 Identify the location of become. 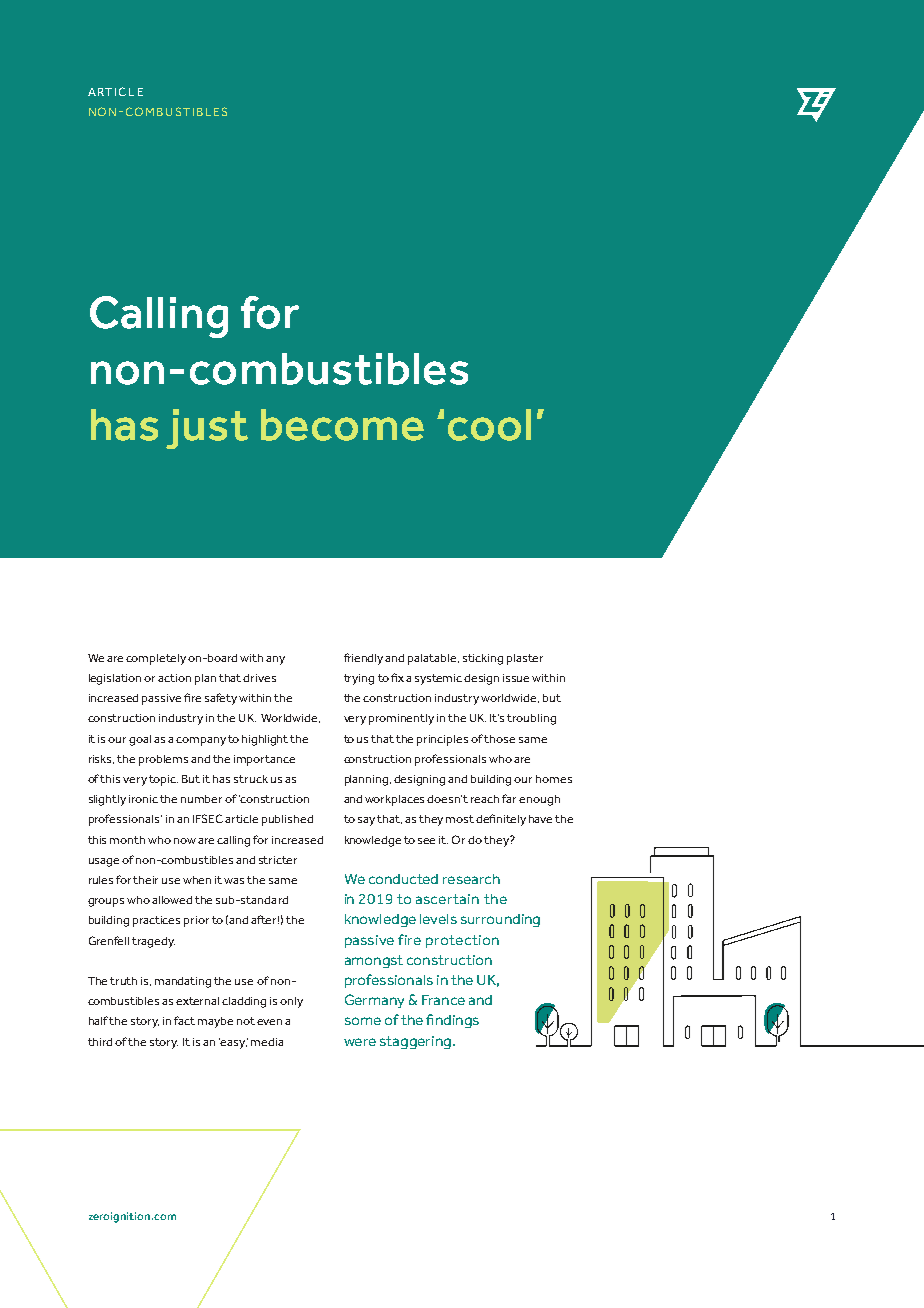
(342, 425).
